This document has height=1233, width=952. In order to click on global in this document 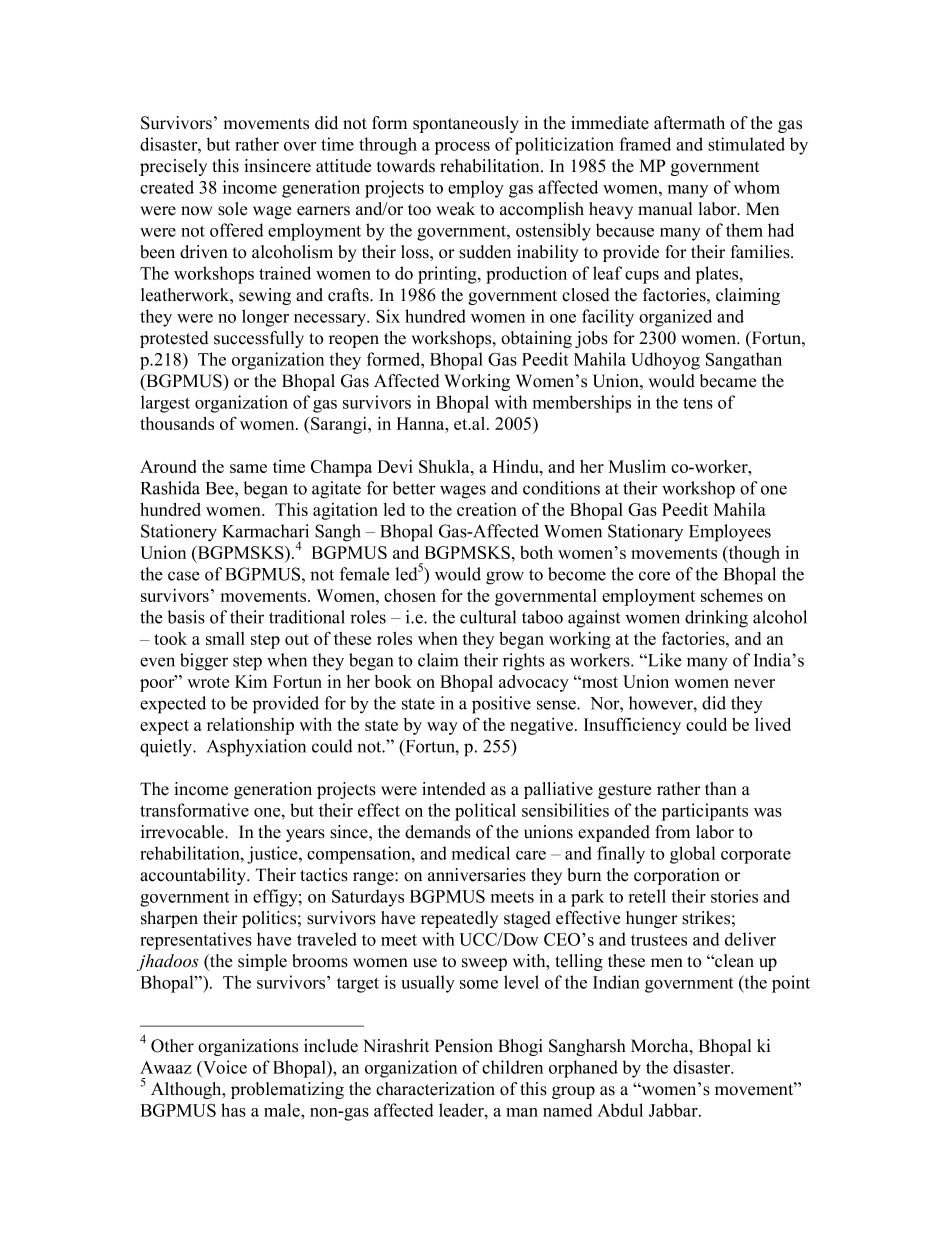, I will do `click(692, 855)`.
